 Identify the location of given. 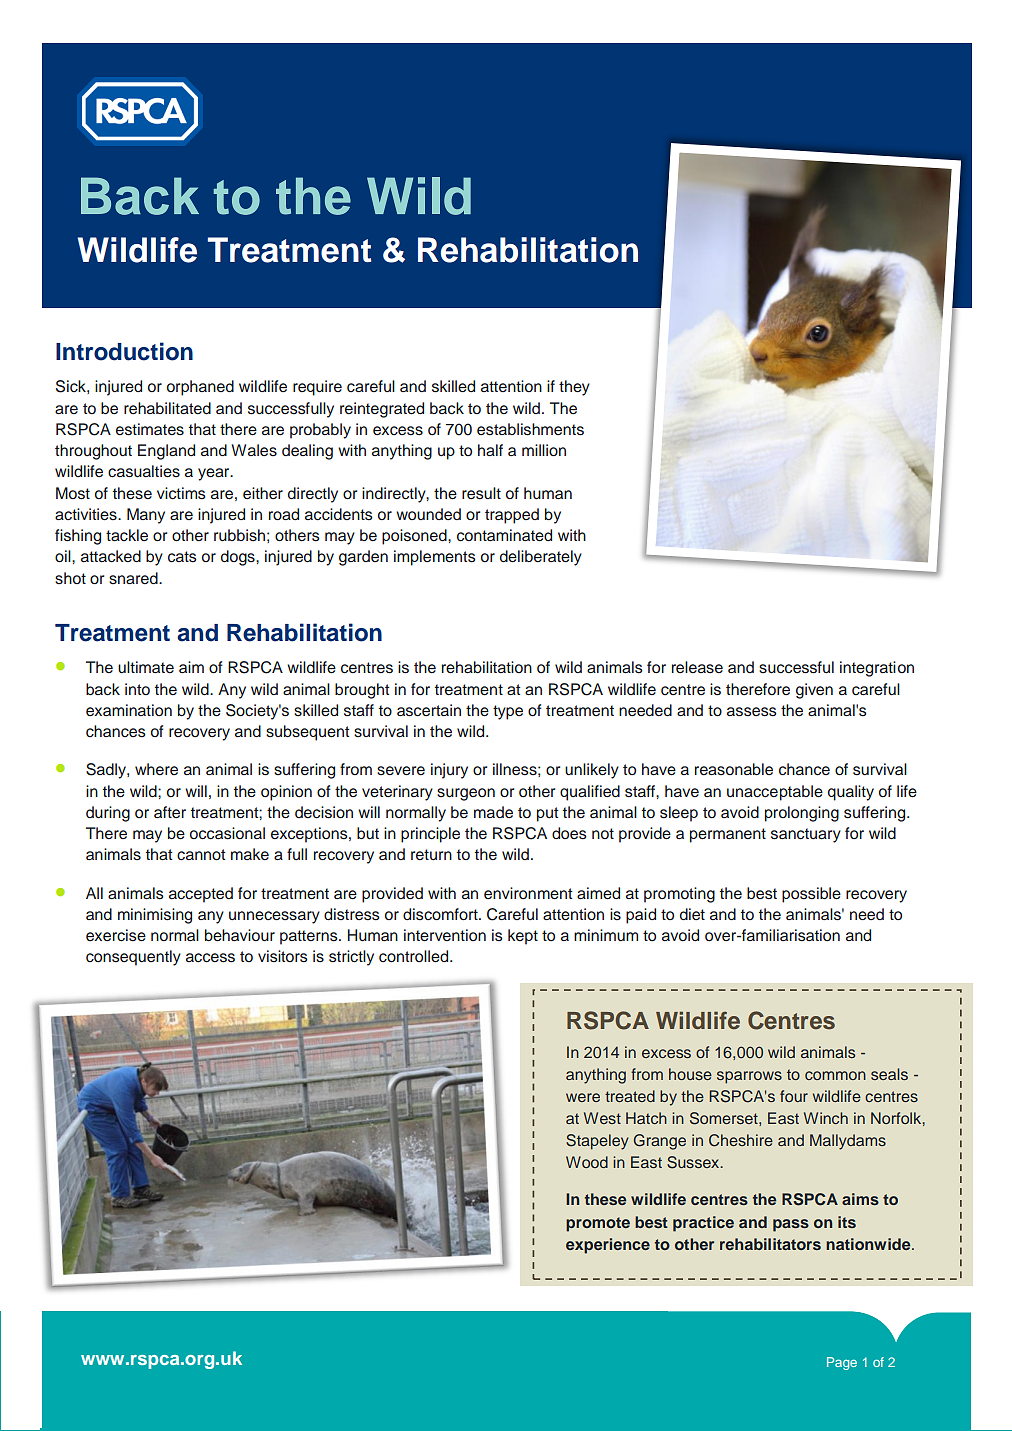
(814, 691).
